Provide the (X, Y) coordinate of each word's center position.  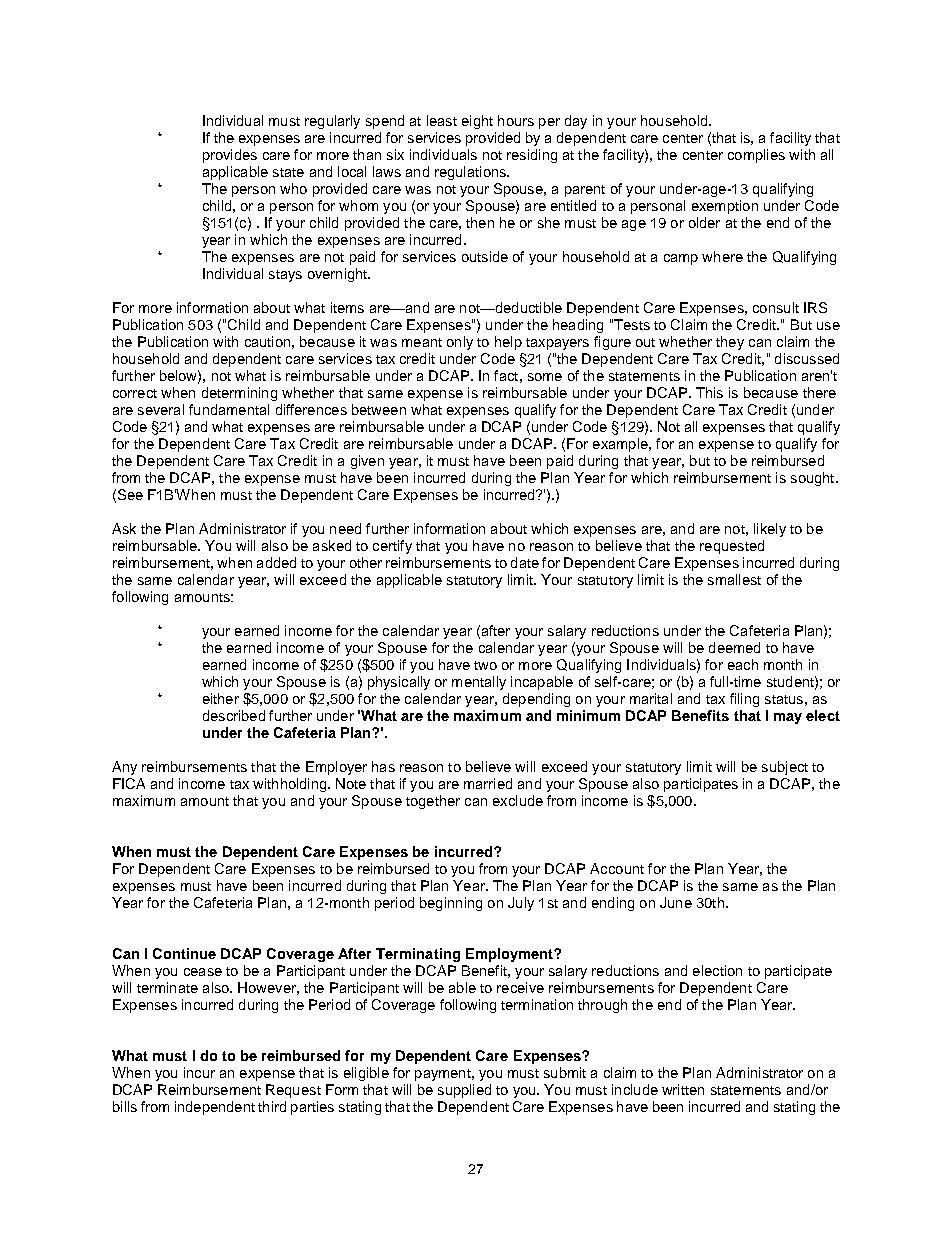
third (272, 1106)
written (683, 1089)
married (488, 783)
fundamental (229, 409)
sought (814, 479)
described (234, 715)
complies (756, 156)
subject (785, 768)
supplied (464, 1091)
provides (230, 156)
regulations (471, 173)
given (367, 462)
